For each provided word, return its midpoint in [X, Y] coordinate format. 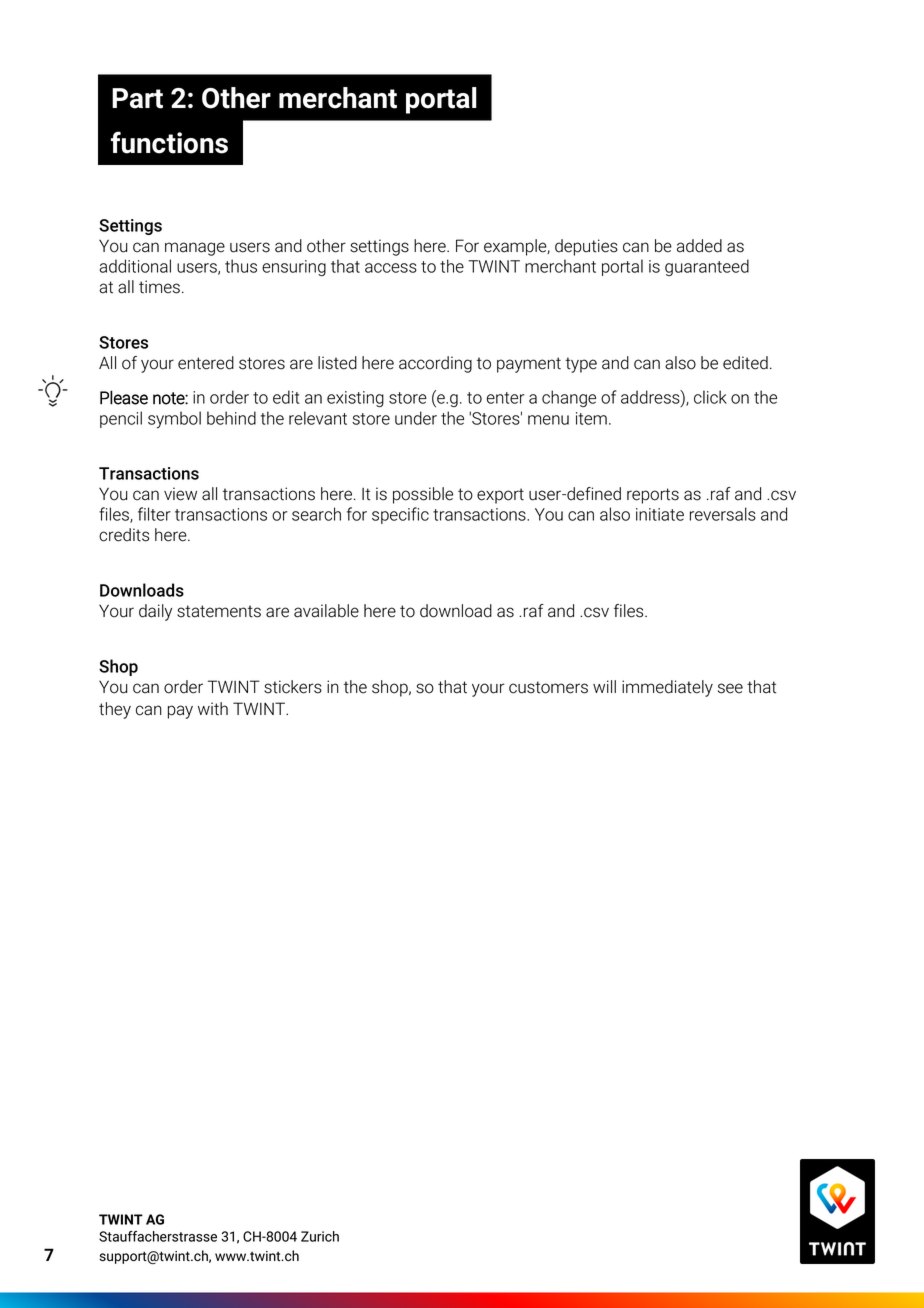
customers [548, 687]
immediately [667, 688]
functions [169, 142]
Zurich [320, 1236]
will [604, 686]
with [213, 709]
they [115, 710]
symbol [174, 420]
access [391, 268]
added [699, 246]
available [326, 611]
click [710, 397]
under [416, 418]
